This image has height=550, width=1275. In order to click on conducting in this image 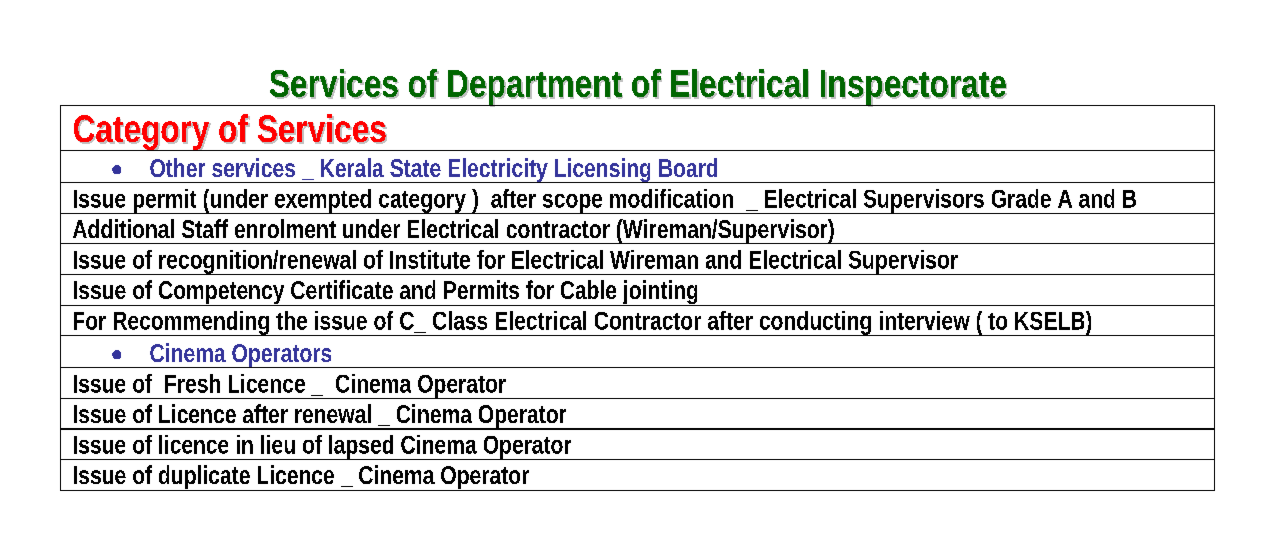, I will do `click(816, 323)`.
